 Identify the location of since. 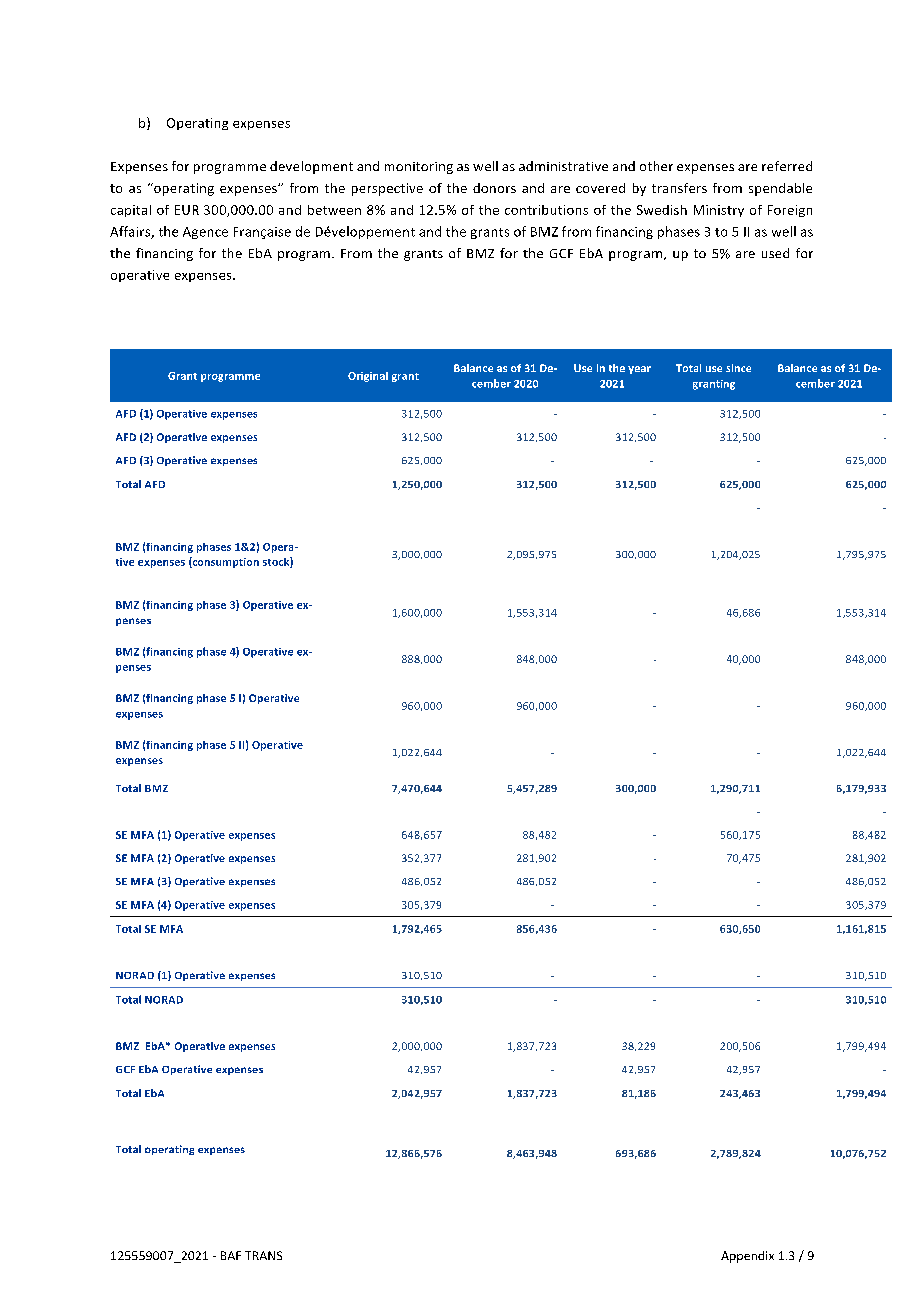
(738, 368).
